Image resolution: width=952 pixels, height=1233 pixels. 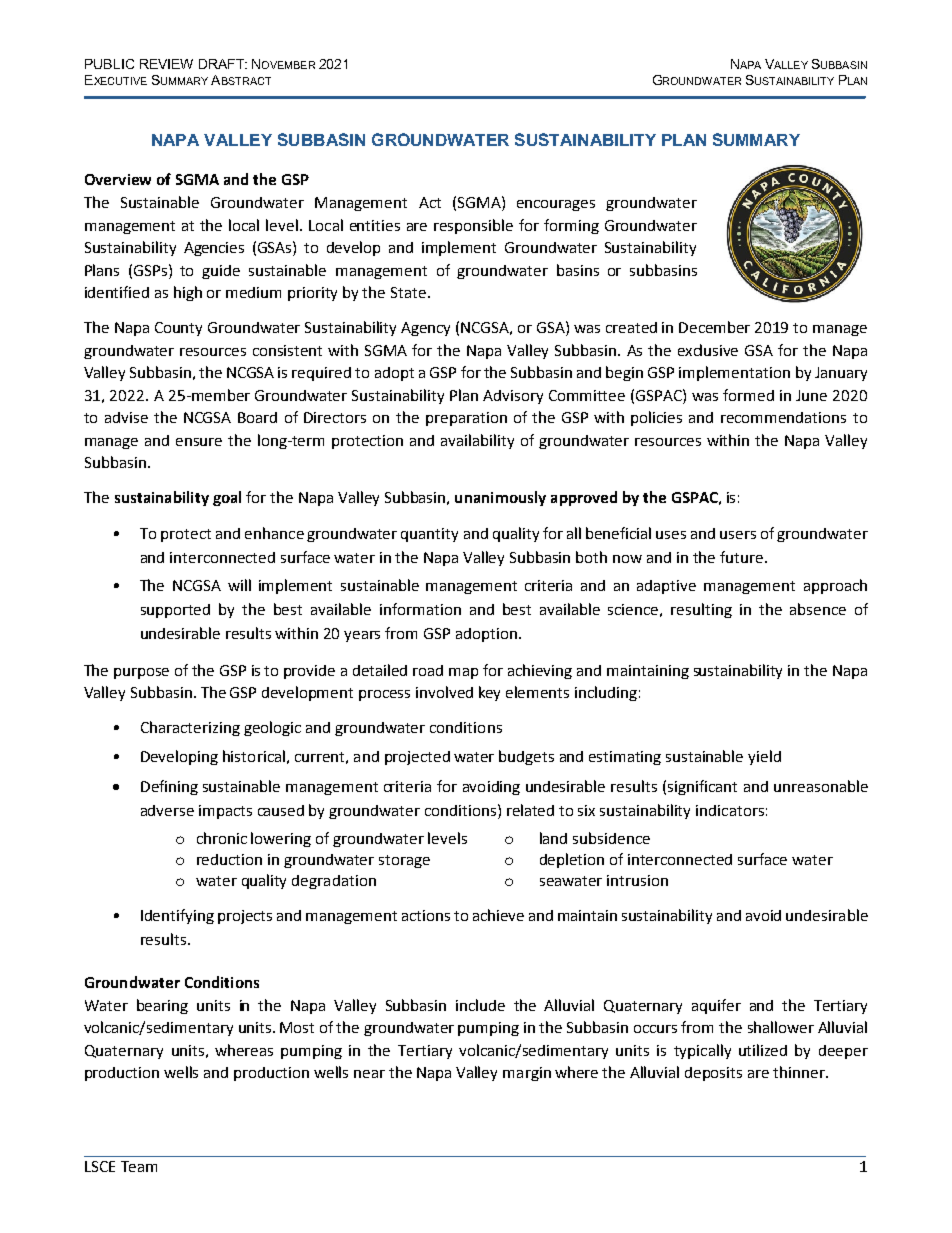 What do you see at coordinates (530, 810) in the document?
I see `related` at bounding box center [530, 810].
